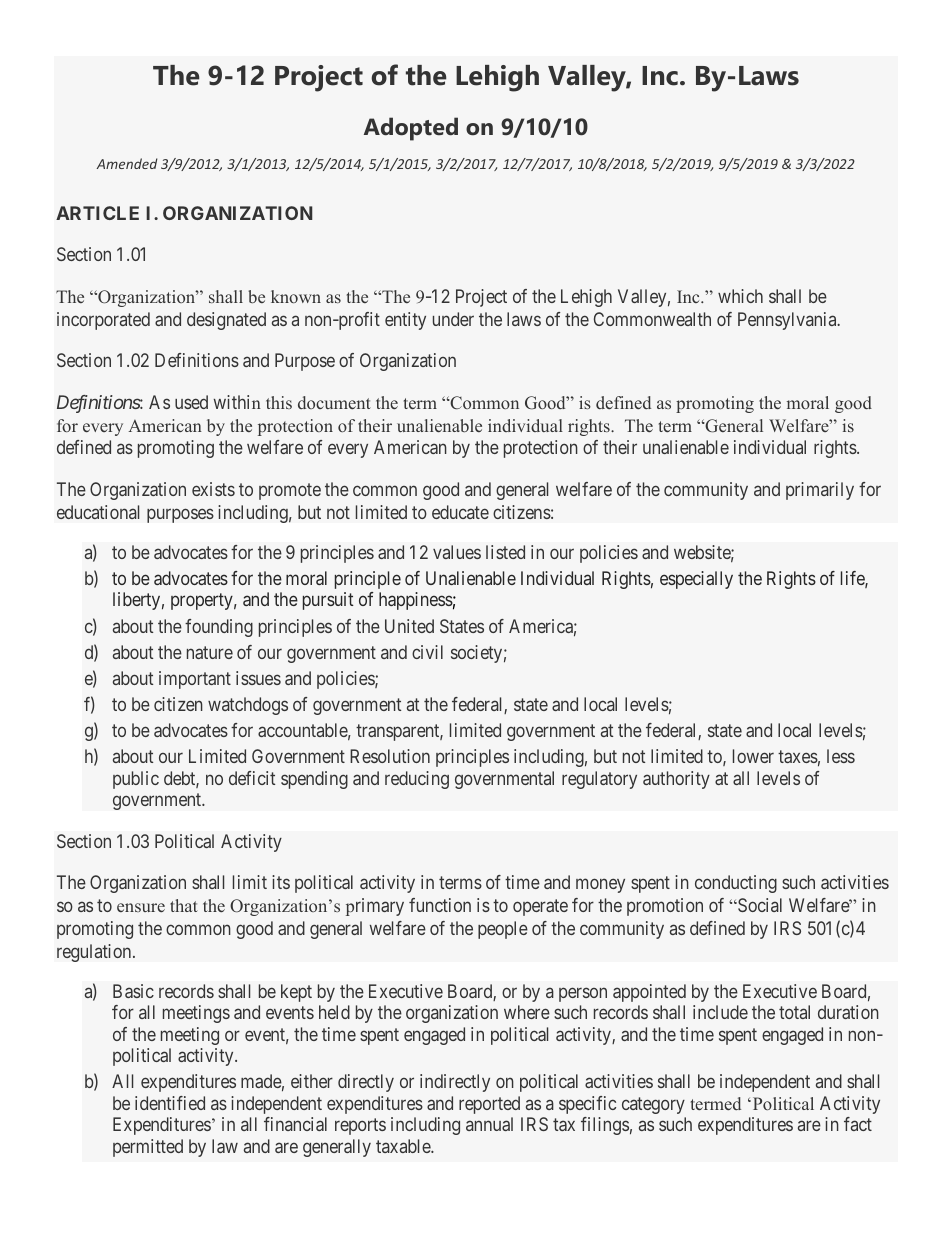  I want to click on fact, so click(858, 1124).
